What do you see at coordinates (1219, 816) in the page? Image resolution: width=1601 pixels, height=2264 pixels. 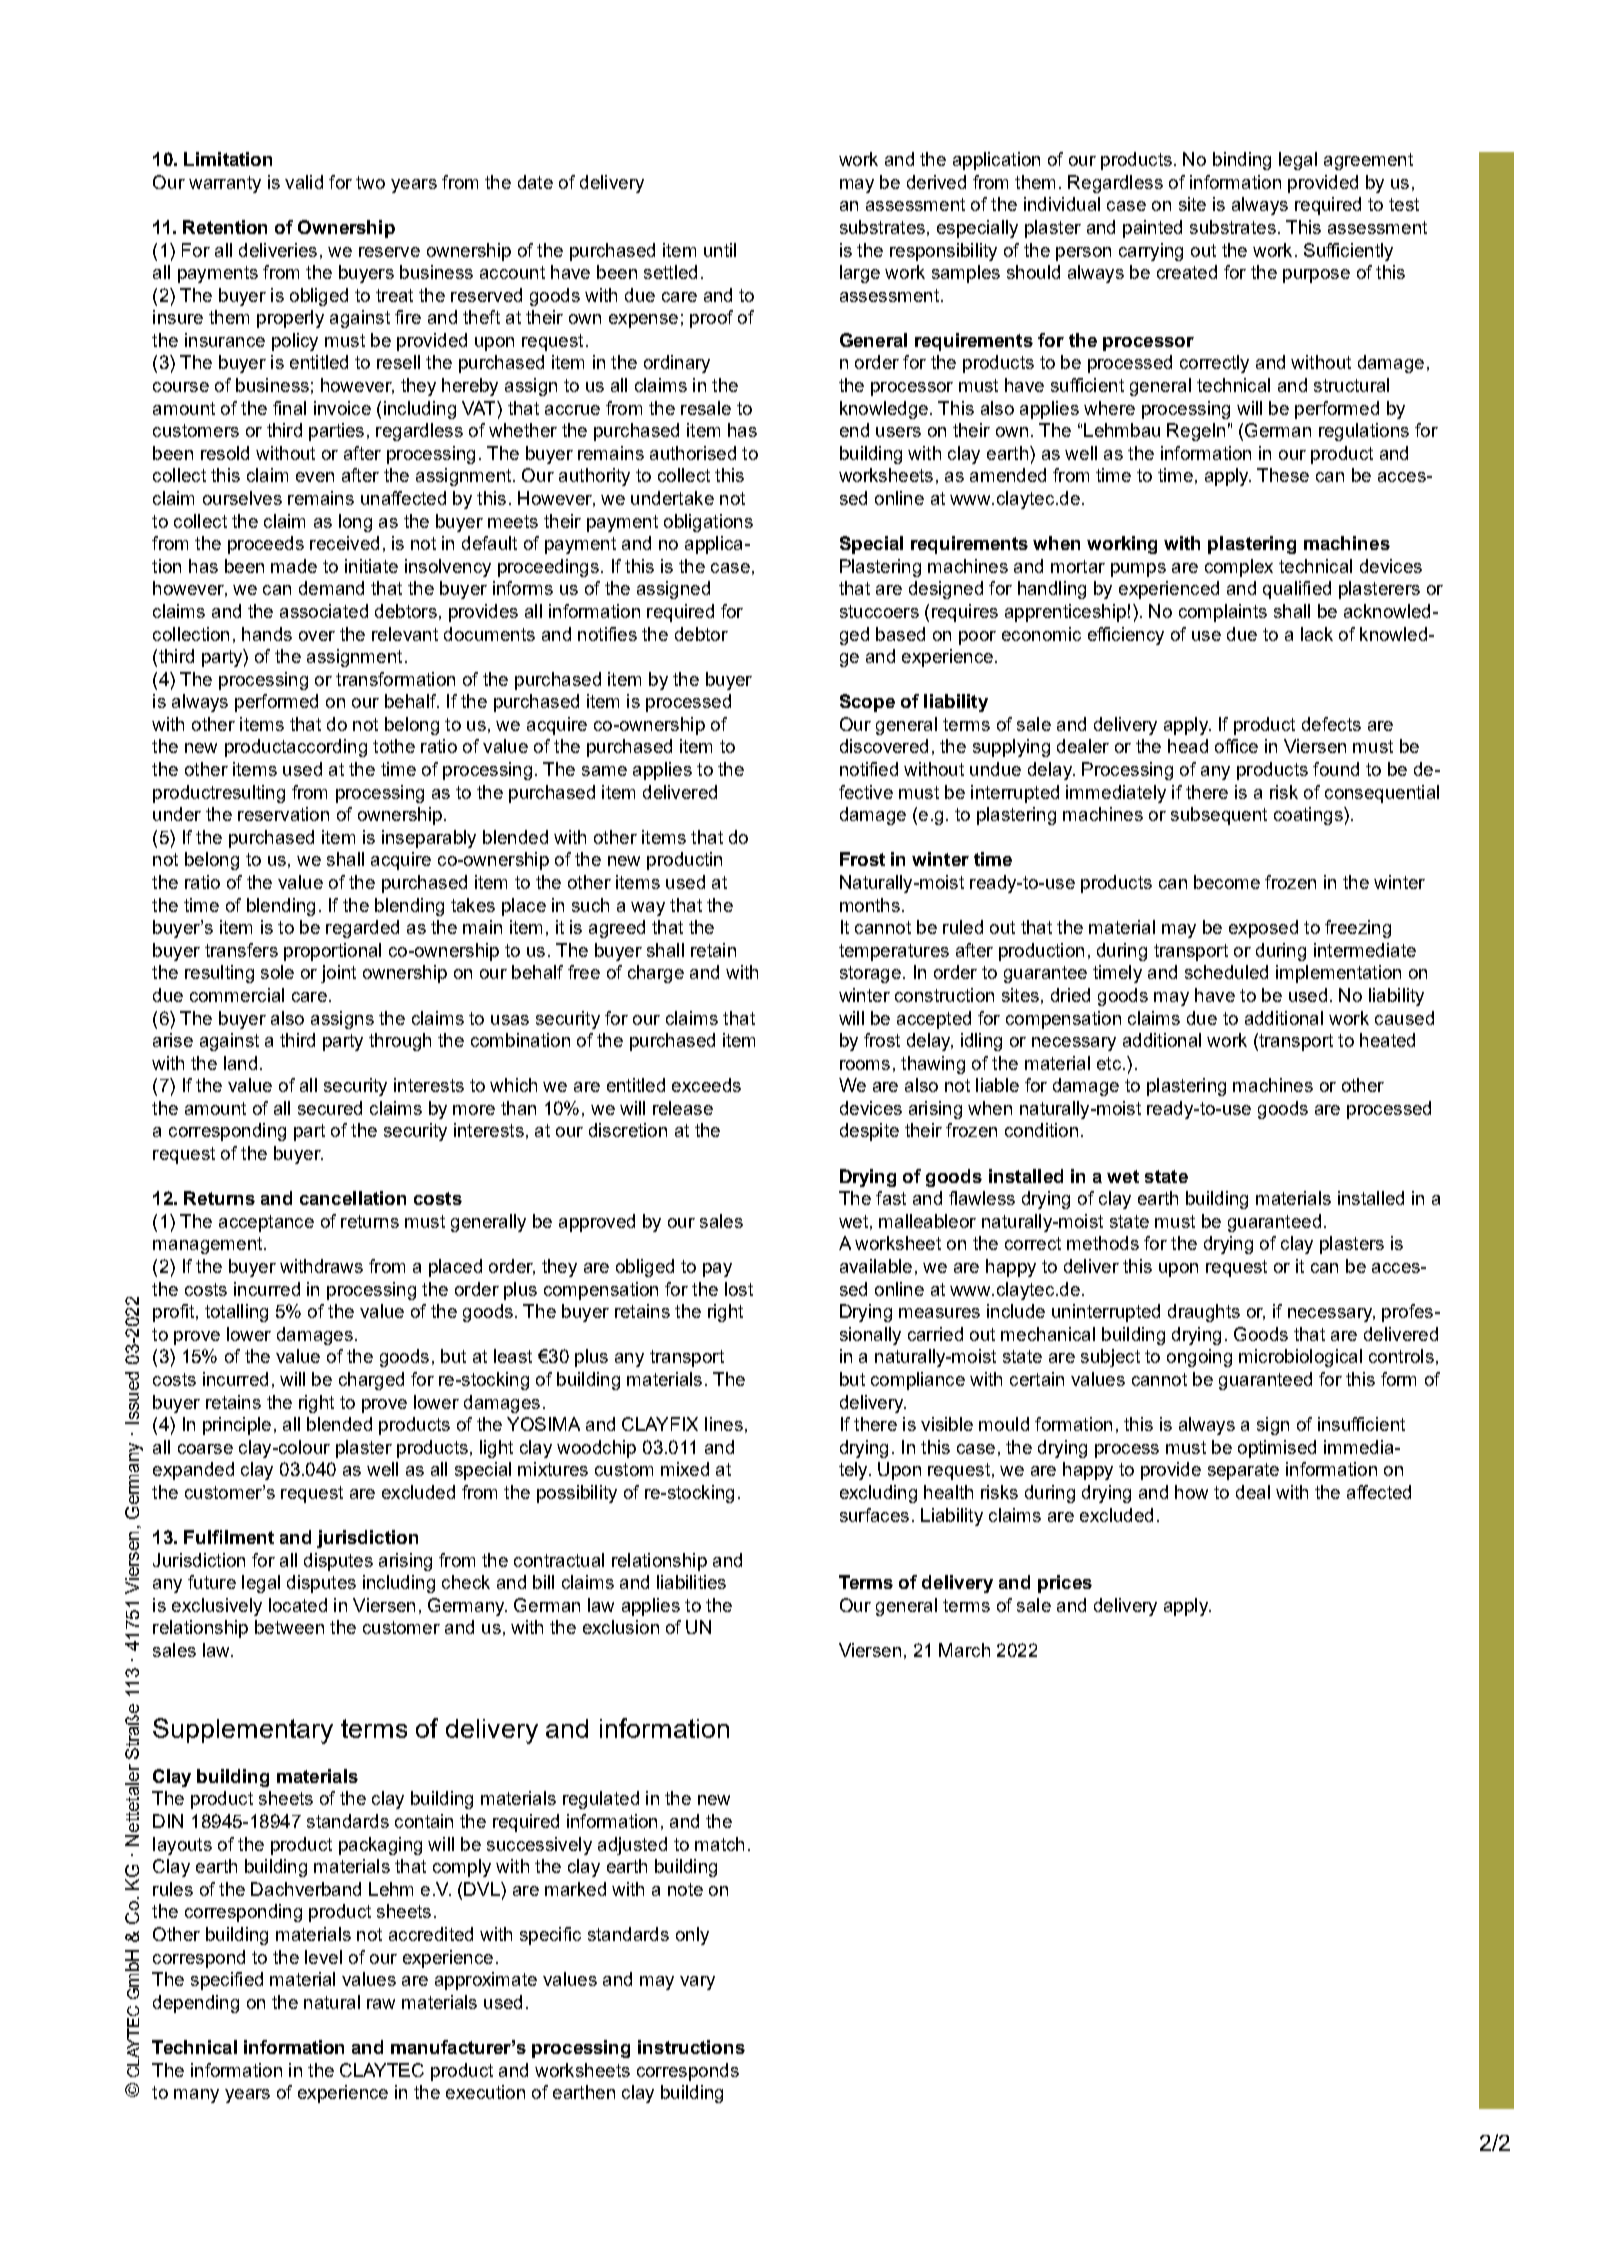 I see `subsequent` at bounding box center [1219, 816].
